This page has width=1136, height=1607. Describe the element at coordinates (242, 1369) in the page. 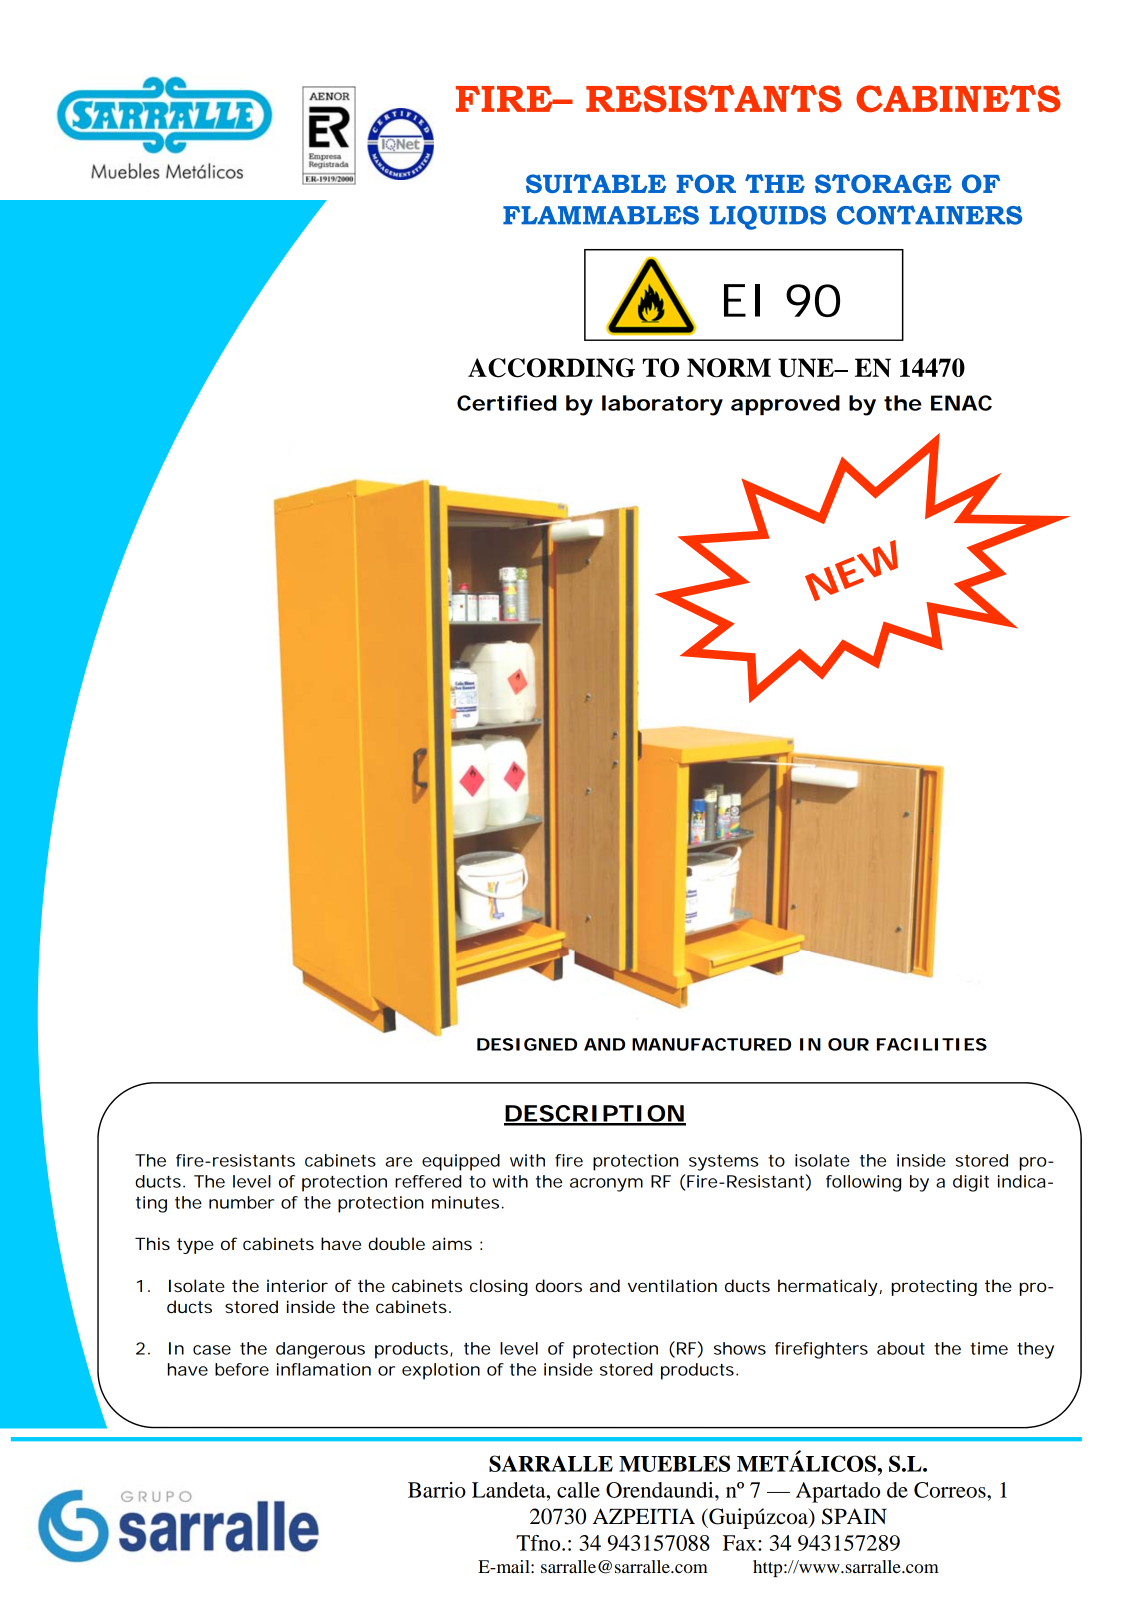

I see `before` at that location.
